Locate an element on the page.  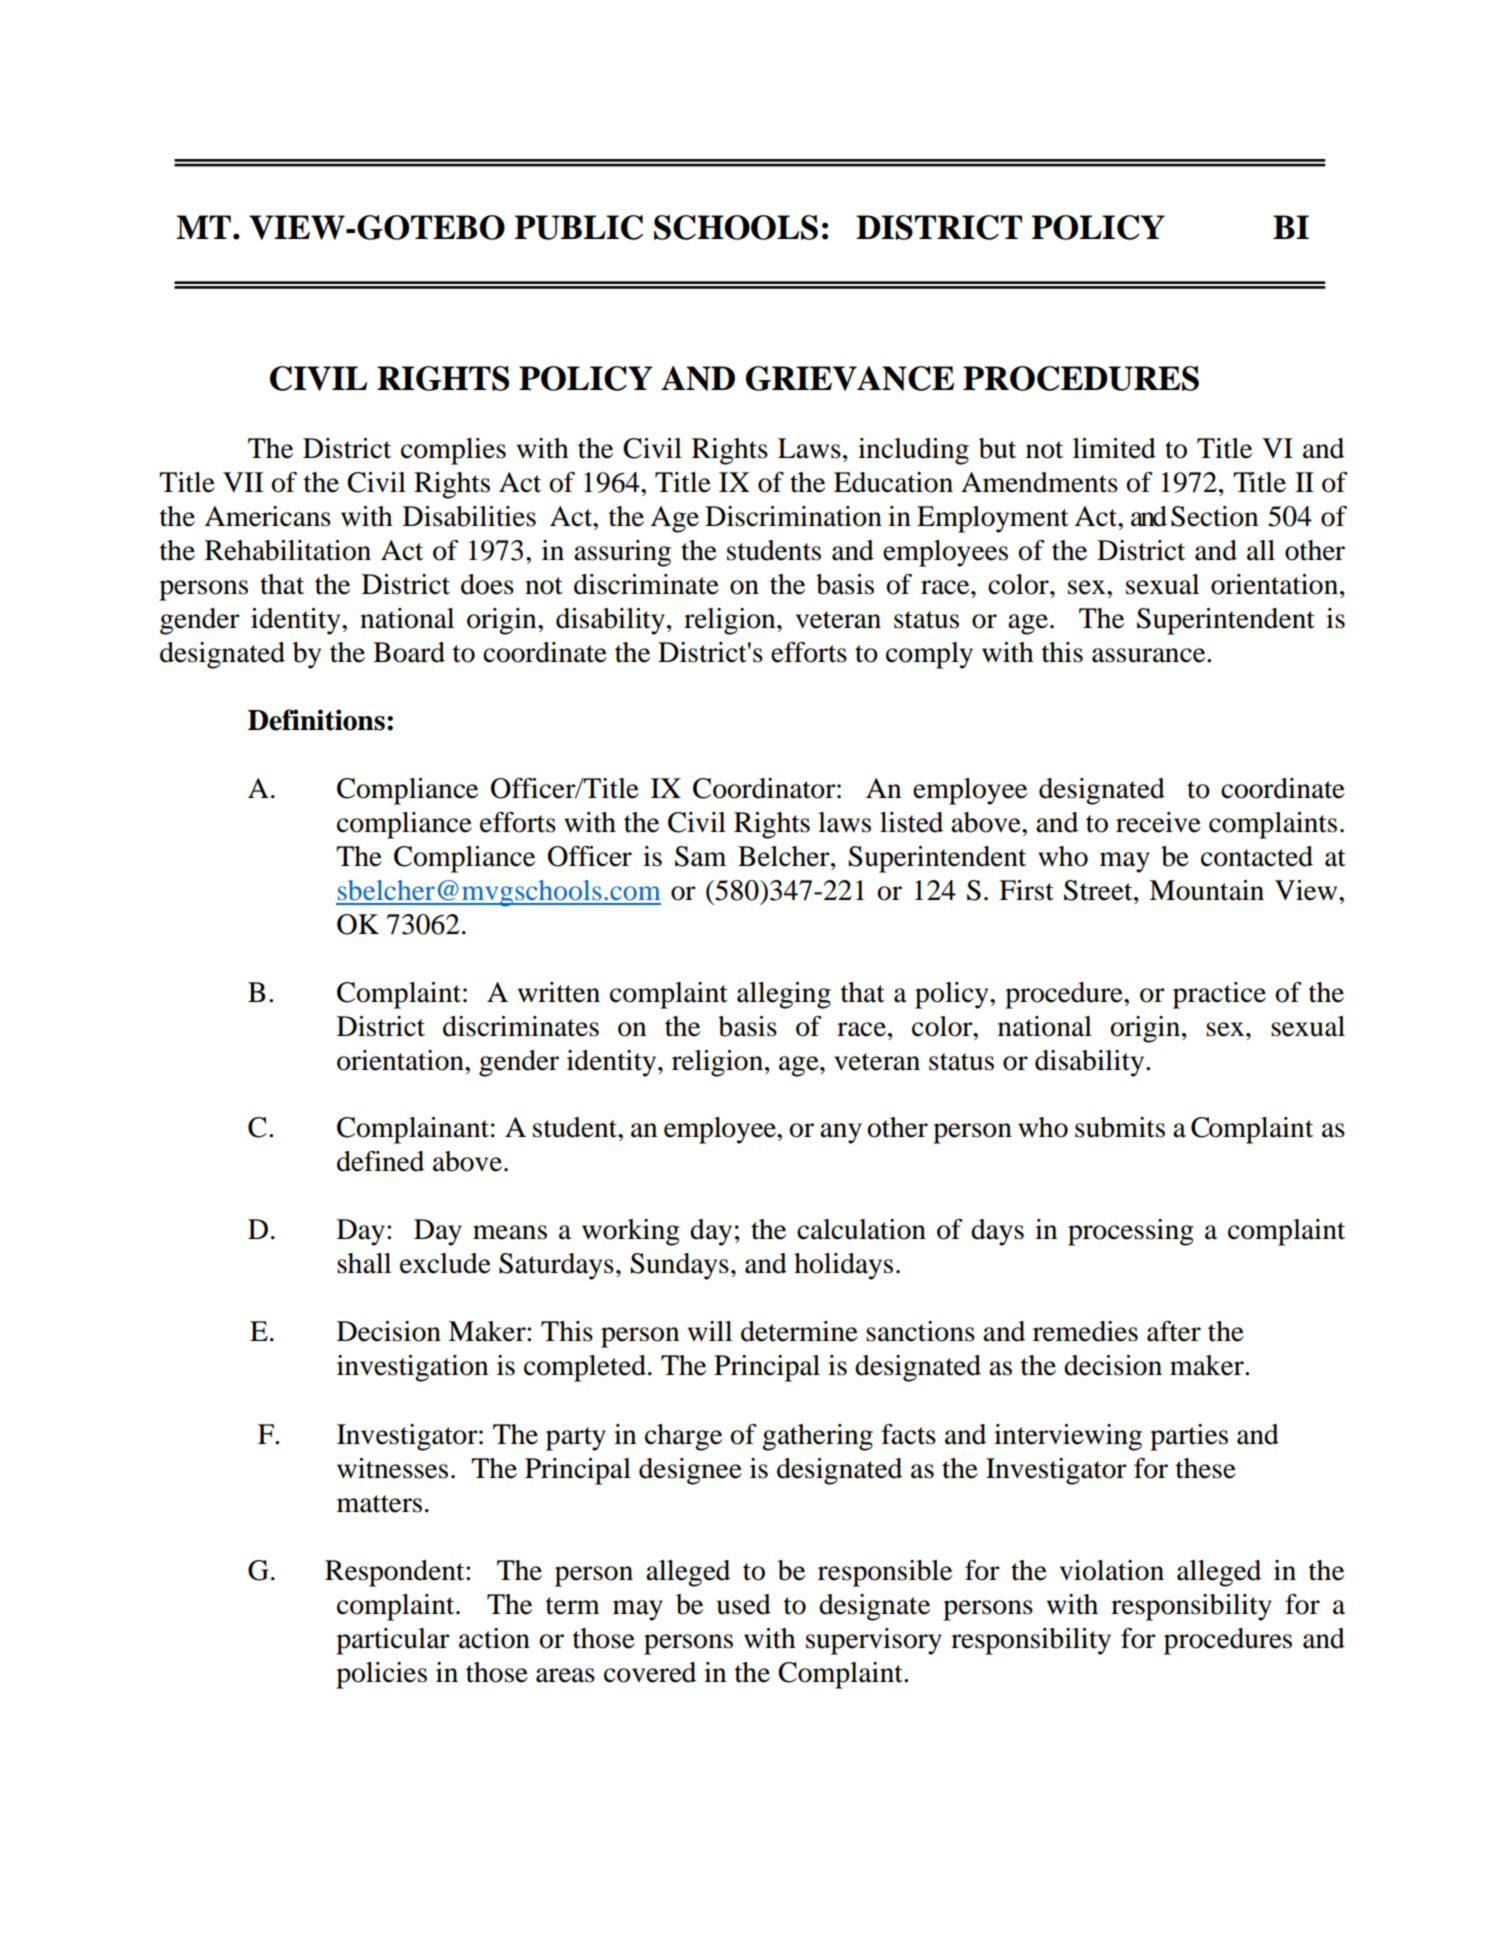
limited is located at coordinates (1114, 448).
